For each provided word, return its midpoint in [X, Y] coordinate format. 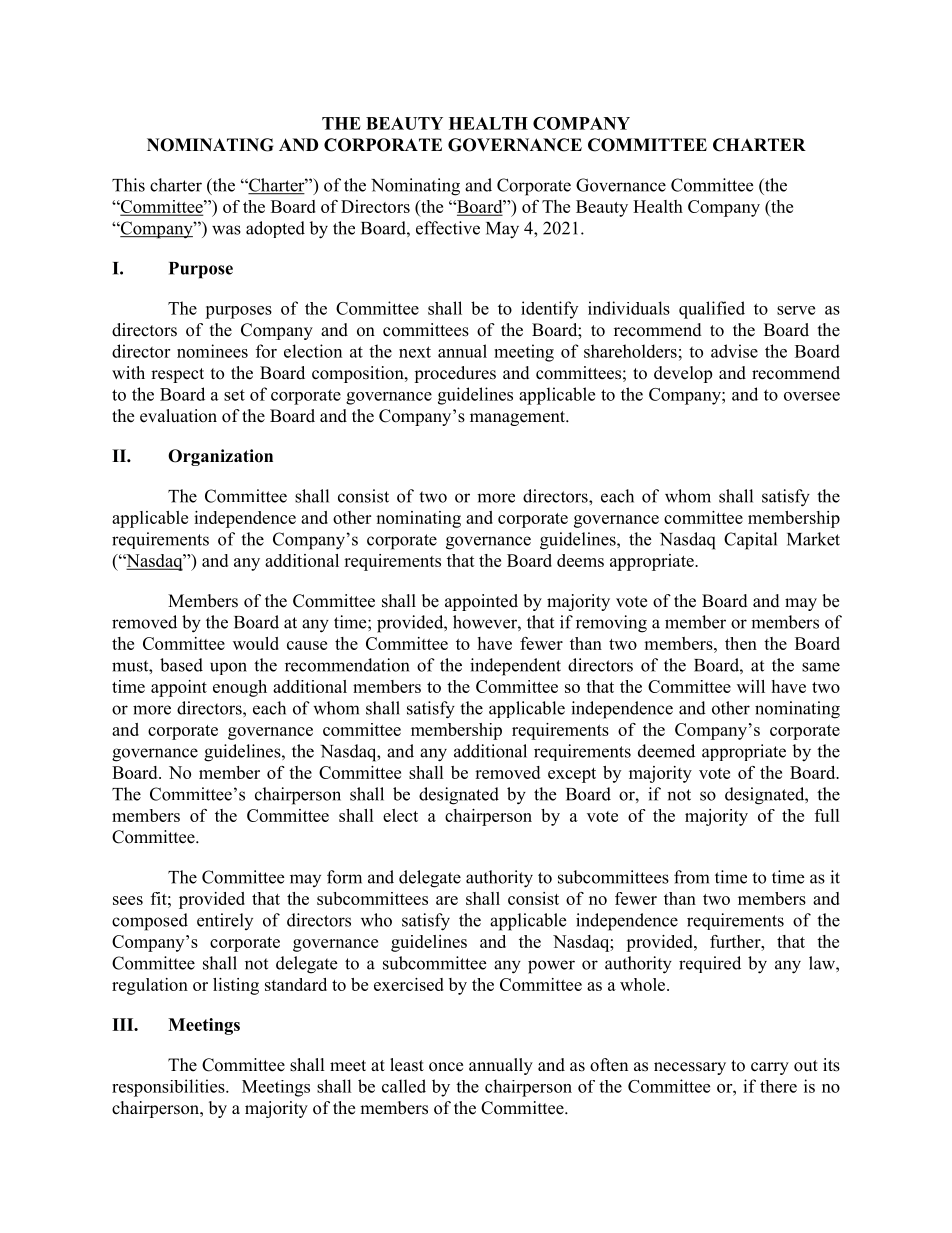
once [446, 1067]
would [256, 643]
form [344, 877]
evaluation [178, 416]
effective [448, 228]
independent [515, 667]
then [741, 643]
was [226, 230]
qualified [712, 310]
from [691, 877]
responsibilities [169, 1088]
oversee [812, 396]
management [518, 418]
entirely [225, 921]
